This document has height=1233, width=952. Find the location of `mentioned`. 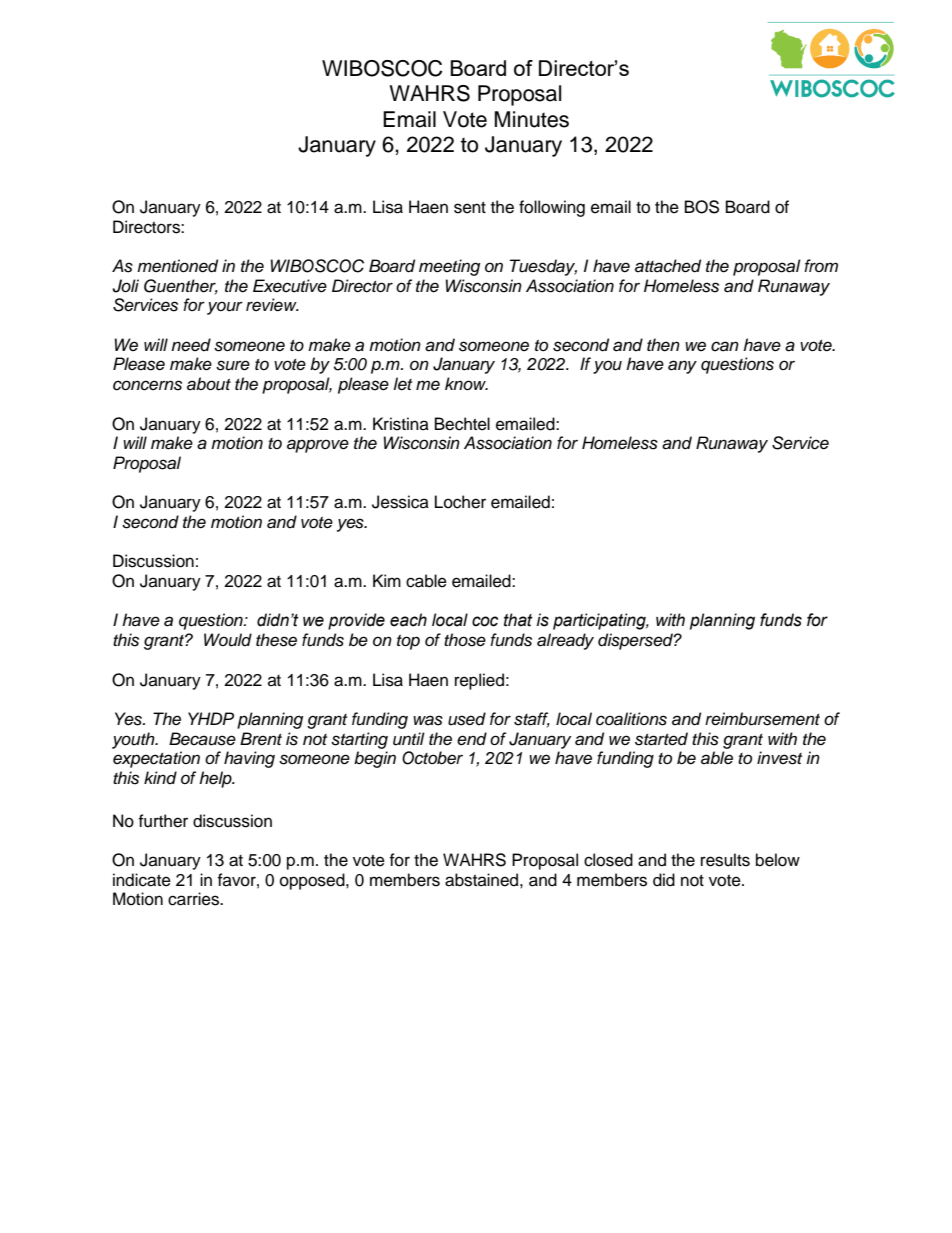

mentioned is located at coordinates (177, 266).
